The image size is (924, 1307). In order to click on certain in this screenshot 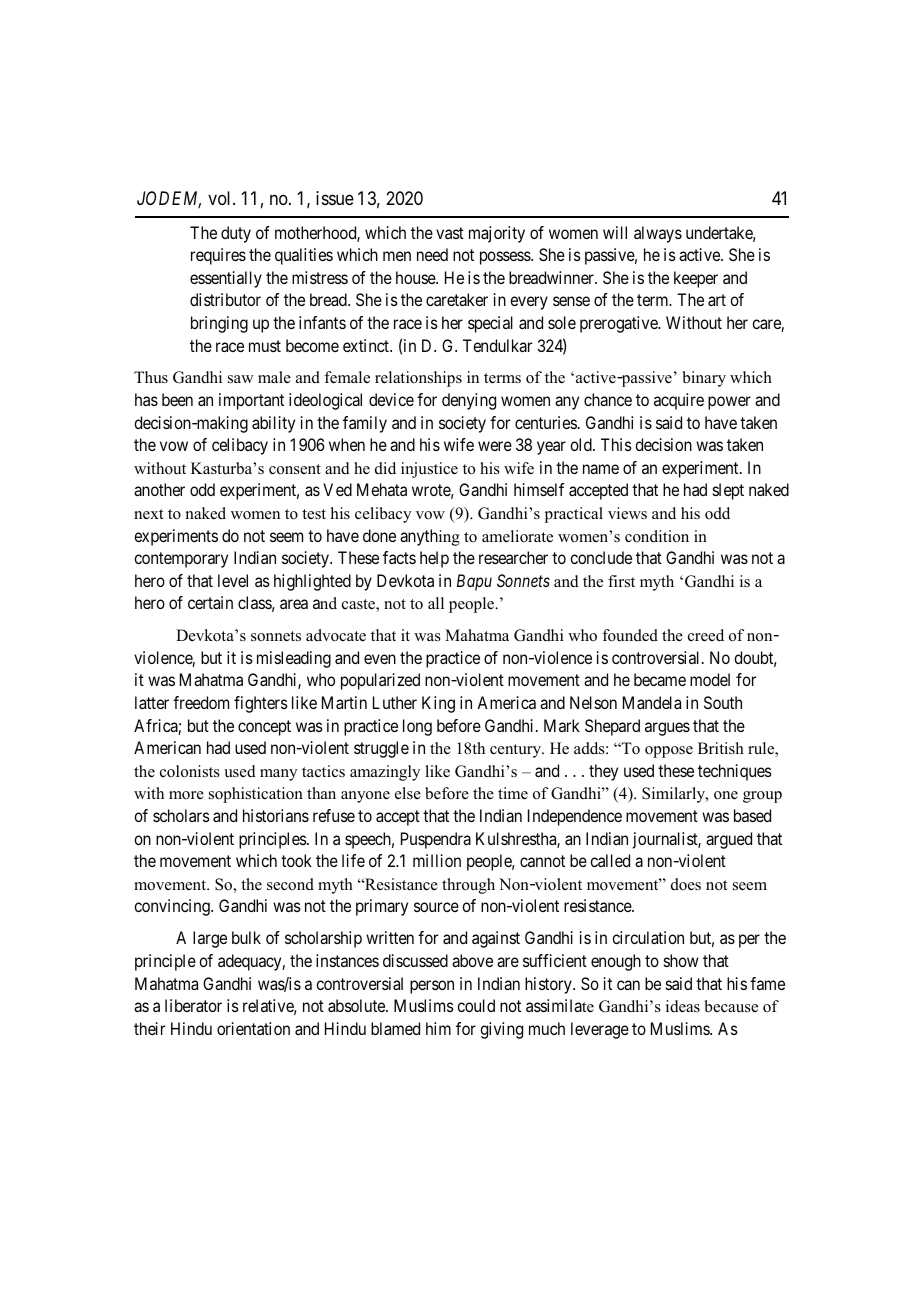, I will do `click(210, 602)`.
